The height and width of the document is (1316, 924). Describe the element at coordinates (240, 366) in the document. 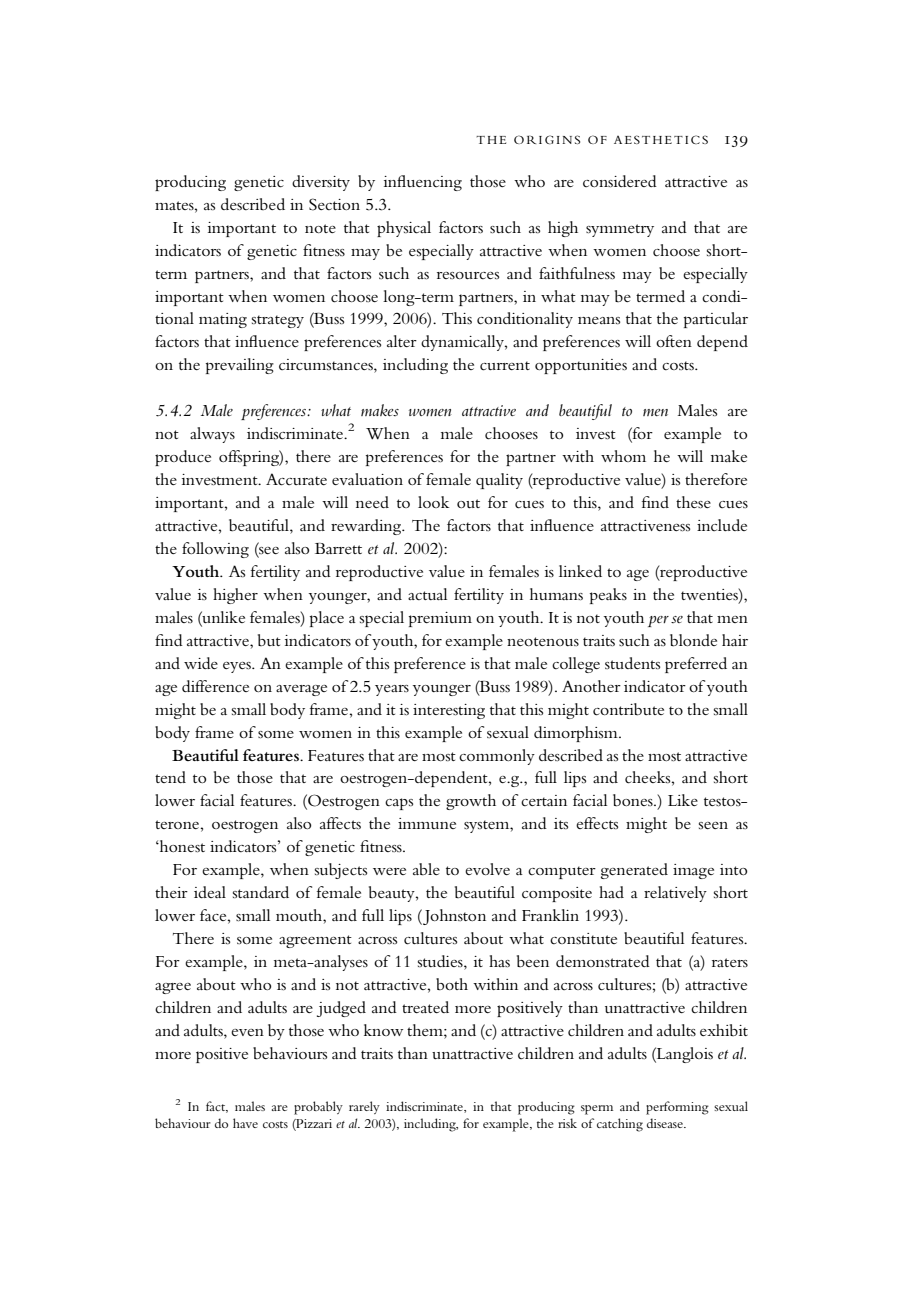

I see `prevailing` at that location.
